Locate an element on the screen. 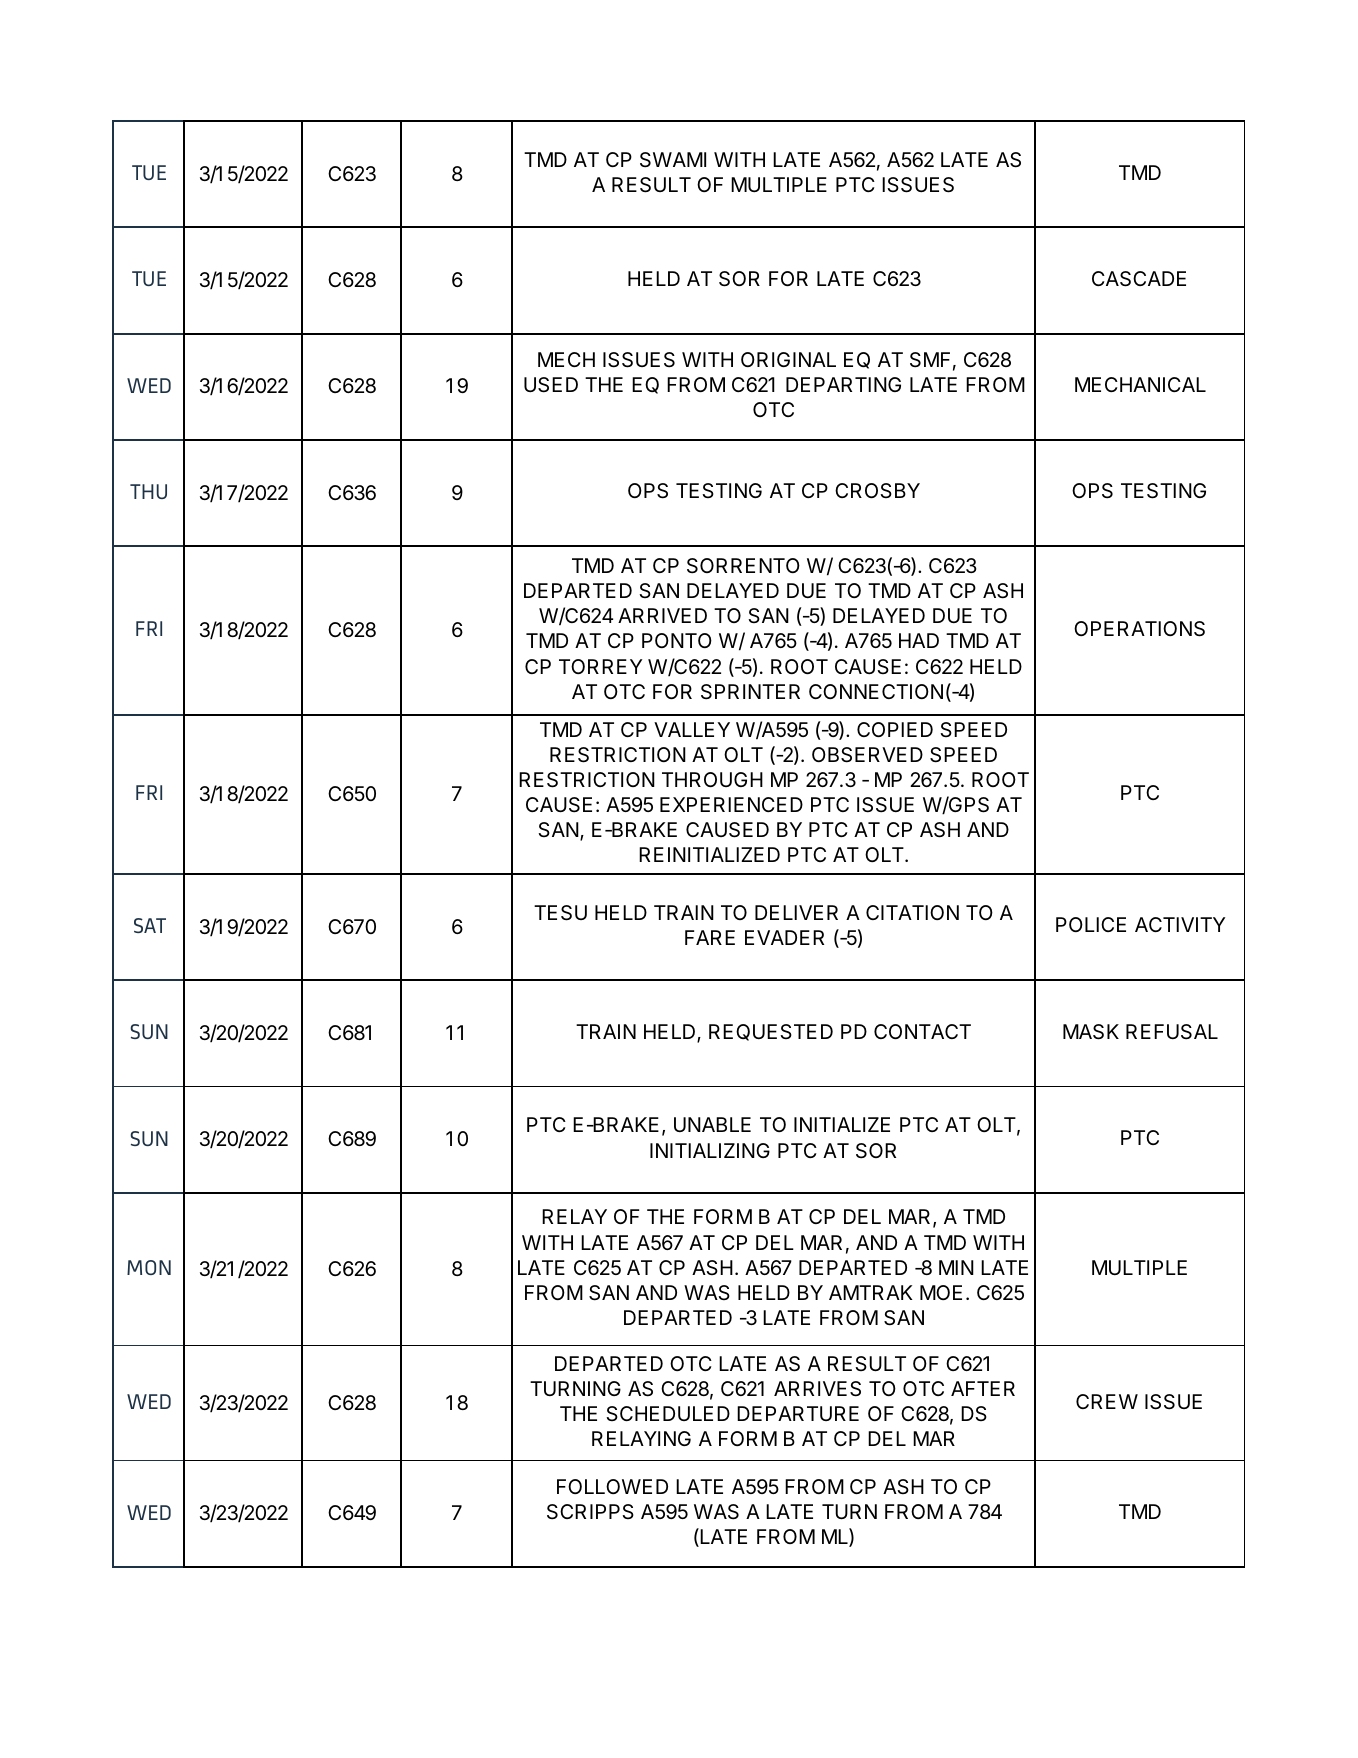  CASCADE is located at coordinates (1139, 279).
